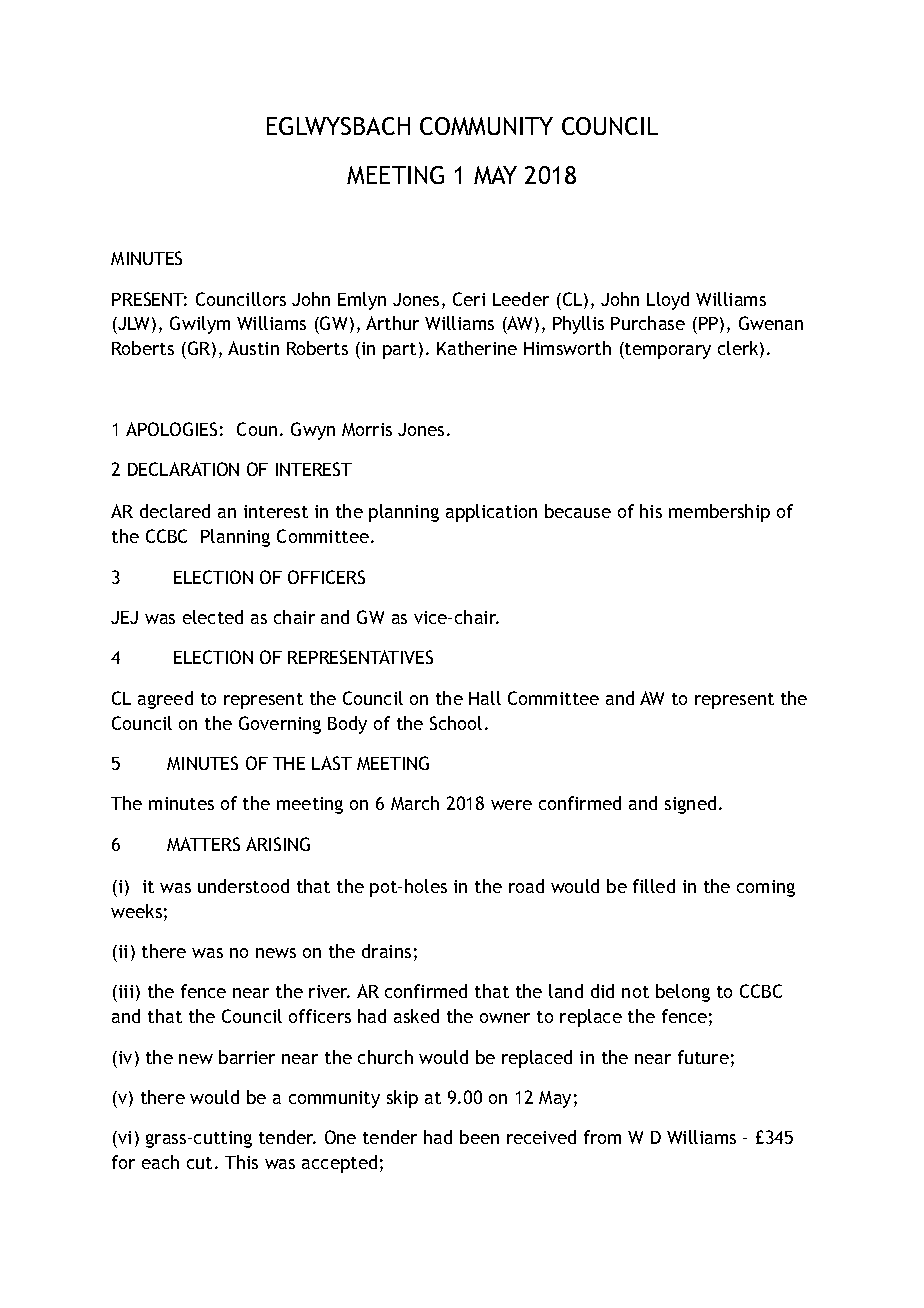 The image size is (924, 1308). Describe the element at coordinates (456, 723) in the screenshot. I see `School` at that location.
